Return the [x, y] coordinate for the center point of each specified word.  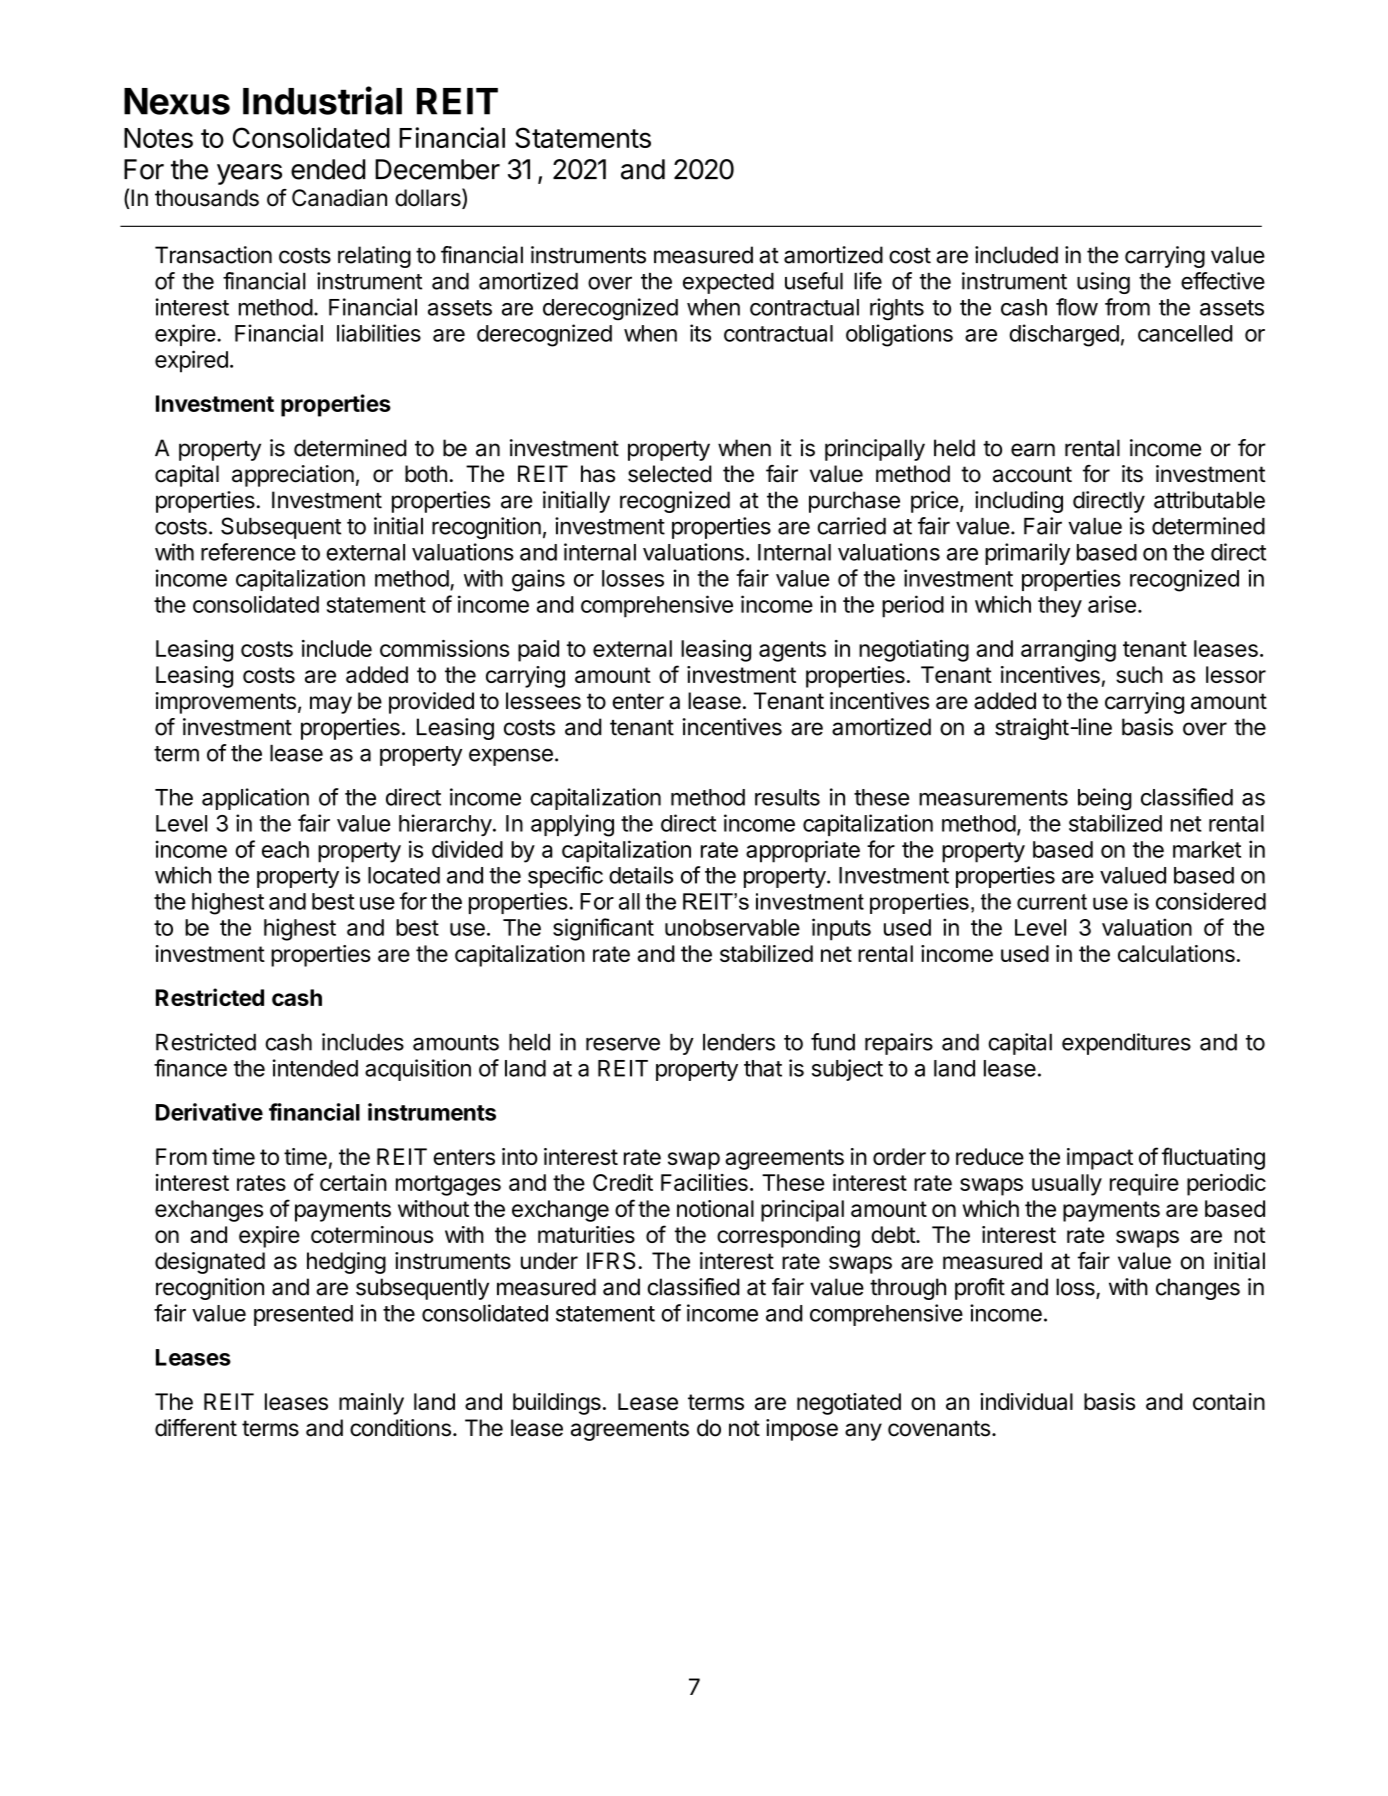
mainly [371, 1404]
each [285, 849]
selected [670, 474]
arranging [1068, 651]
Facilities [704, 1182]
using [1103, 283]
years [249, 174]
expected [728, 283]
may [331, 705]
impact [1100, 1159]
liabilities [379, 333]
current [1052, 902]
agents [792, 651]
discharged [1064, 335]
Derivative [209, 1112]
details [641, 875]
